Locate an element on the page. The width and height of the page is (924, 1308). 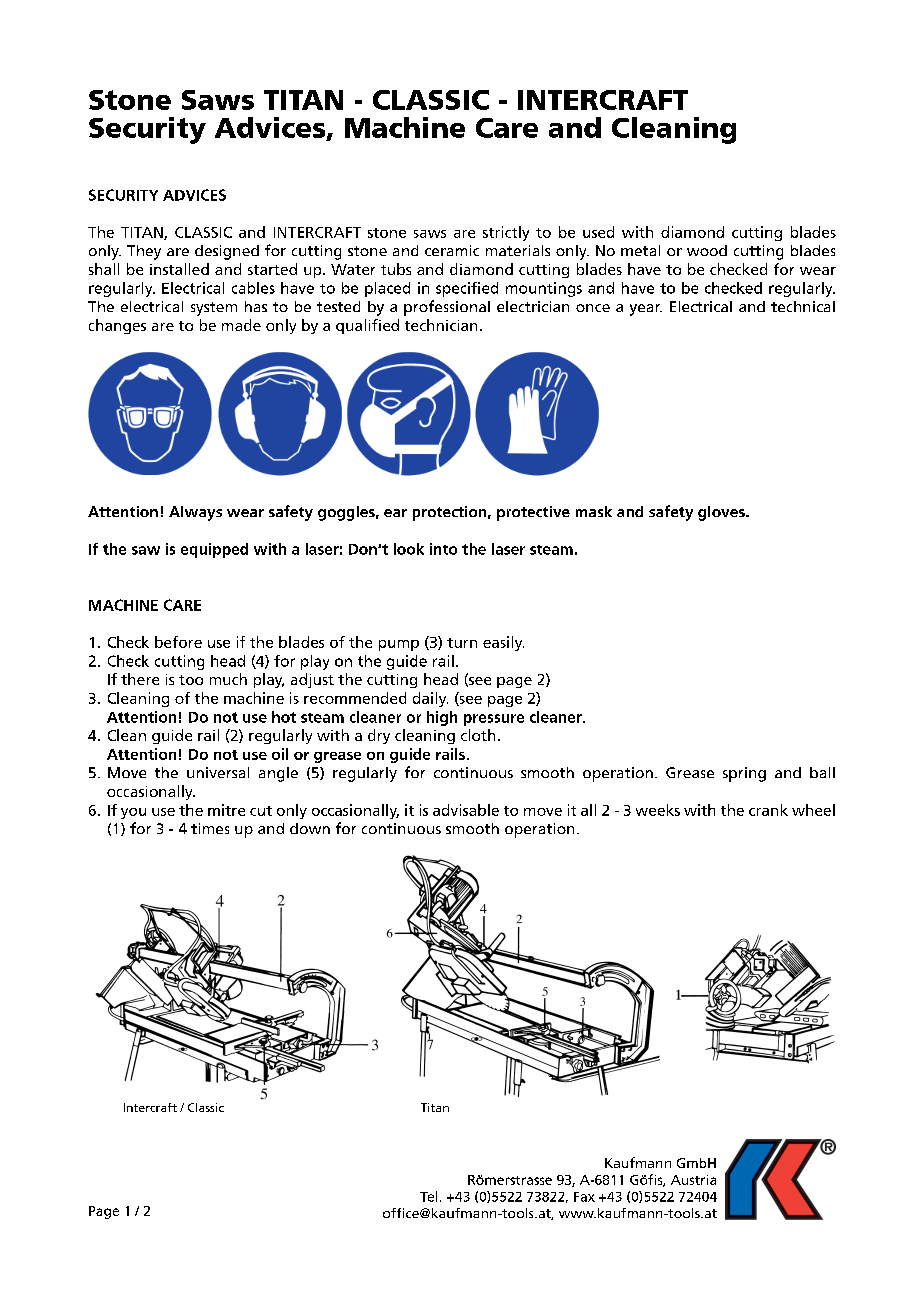
much is located at coordinates (228, 679).
